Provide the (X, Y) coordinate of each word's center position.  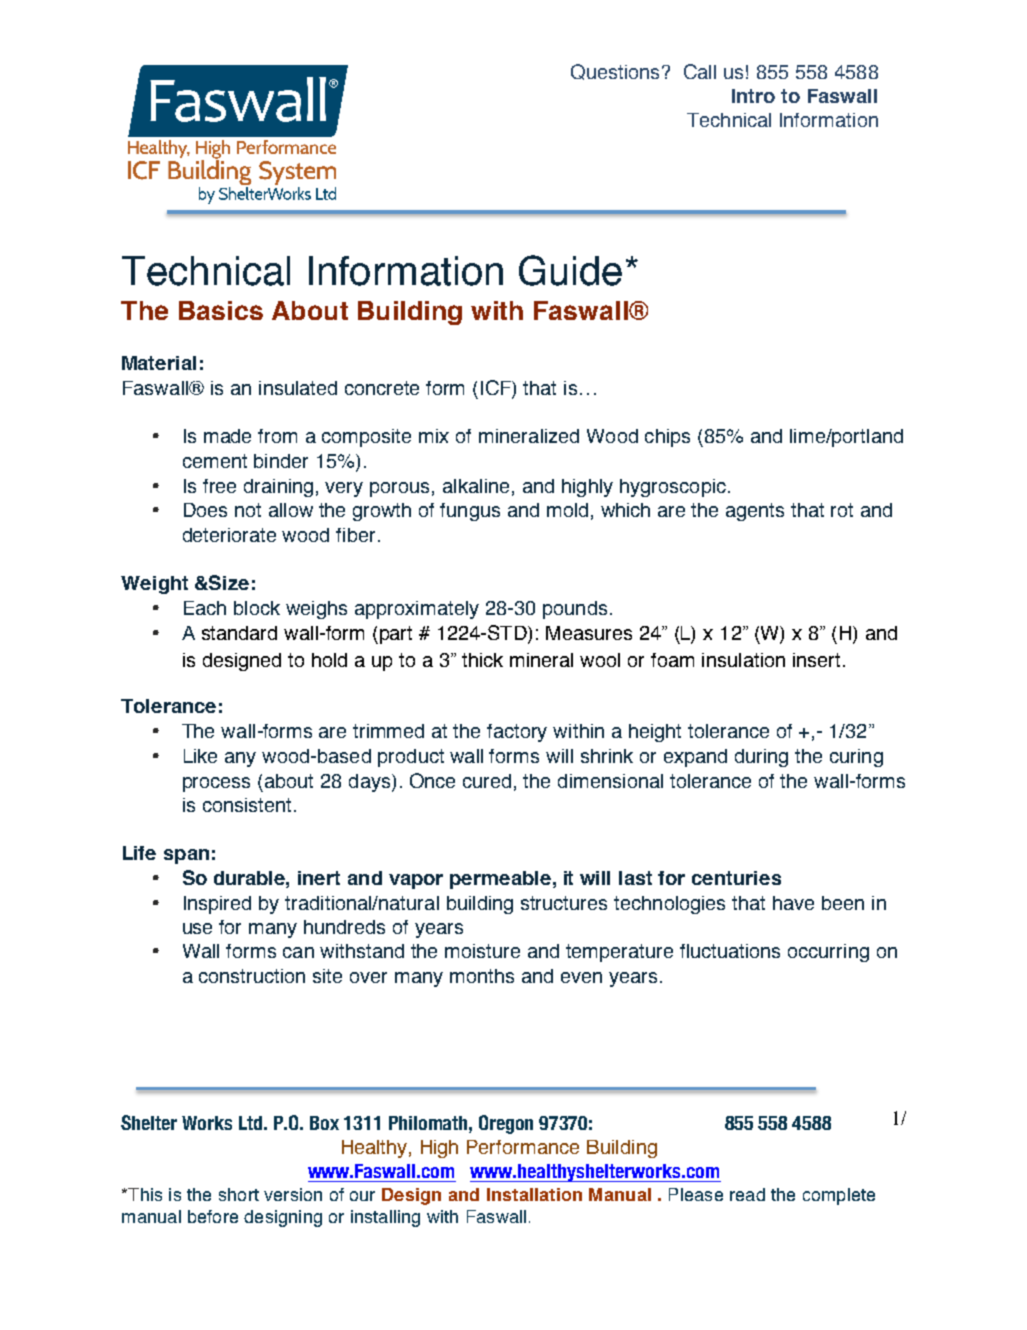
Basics (221, 310)
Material (159, 363)
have (793, 903)
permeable (500, 880)
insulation (743, 660)
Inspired (217, 905)
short (239, 1194)
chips (667, 438)
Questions (615, 72)
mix (434, 436)
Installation (534, 1194)
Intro (753, 96)
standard (239, 633)
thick (482, 660)
